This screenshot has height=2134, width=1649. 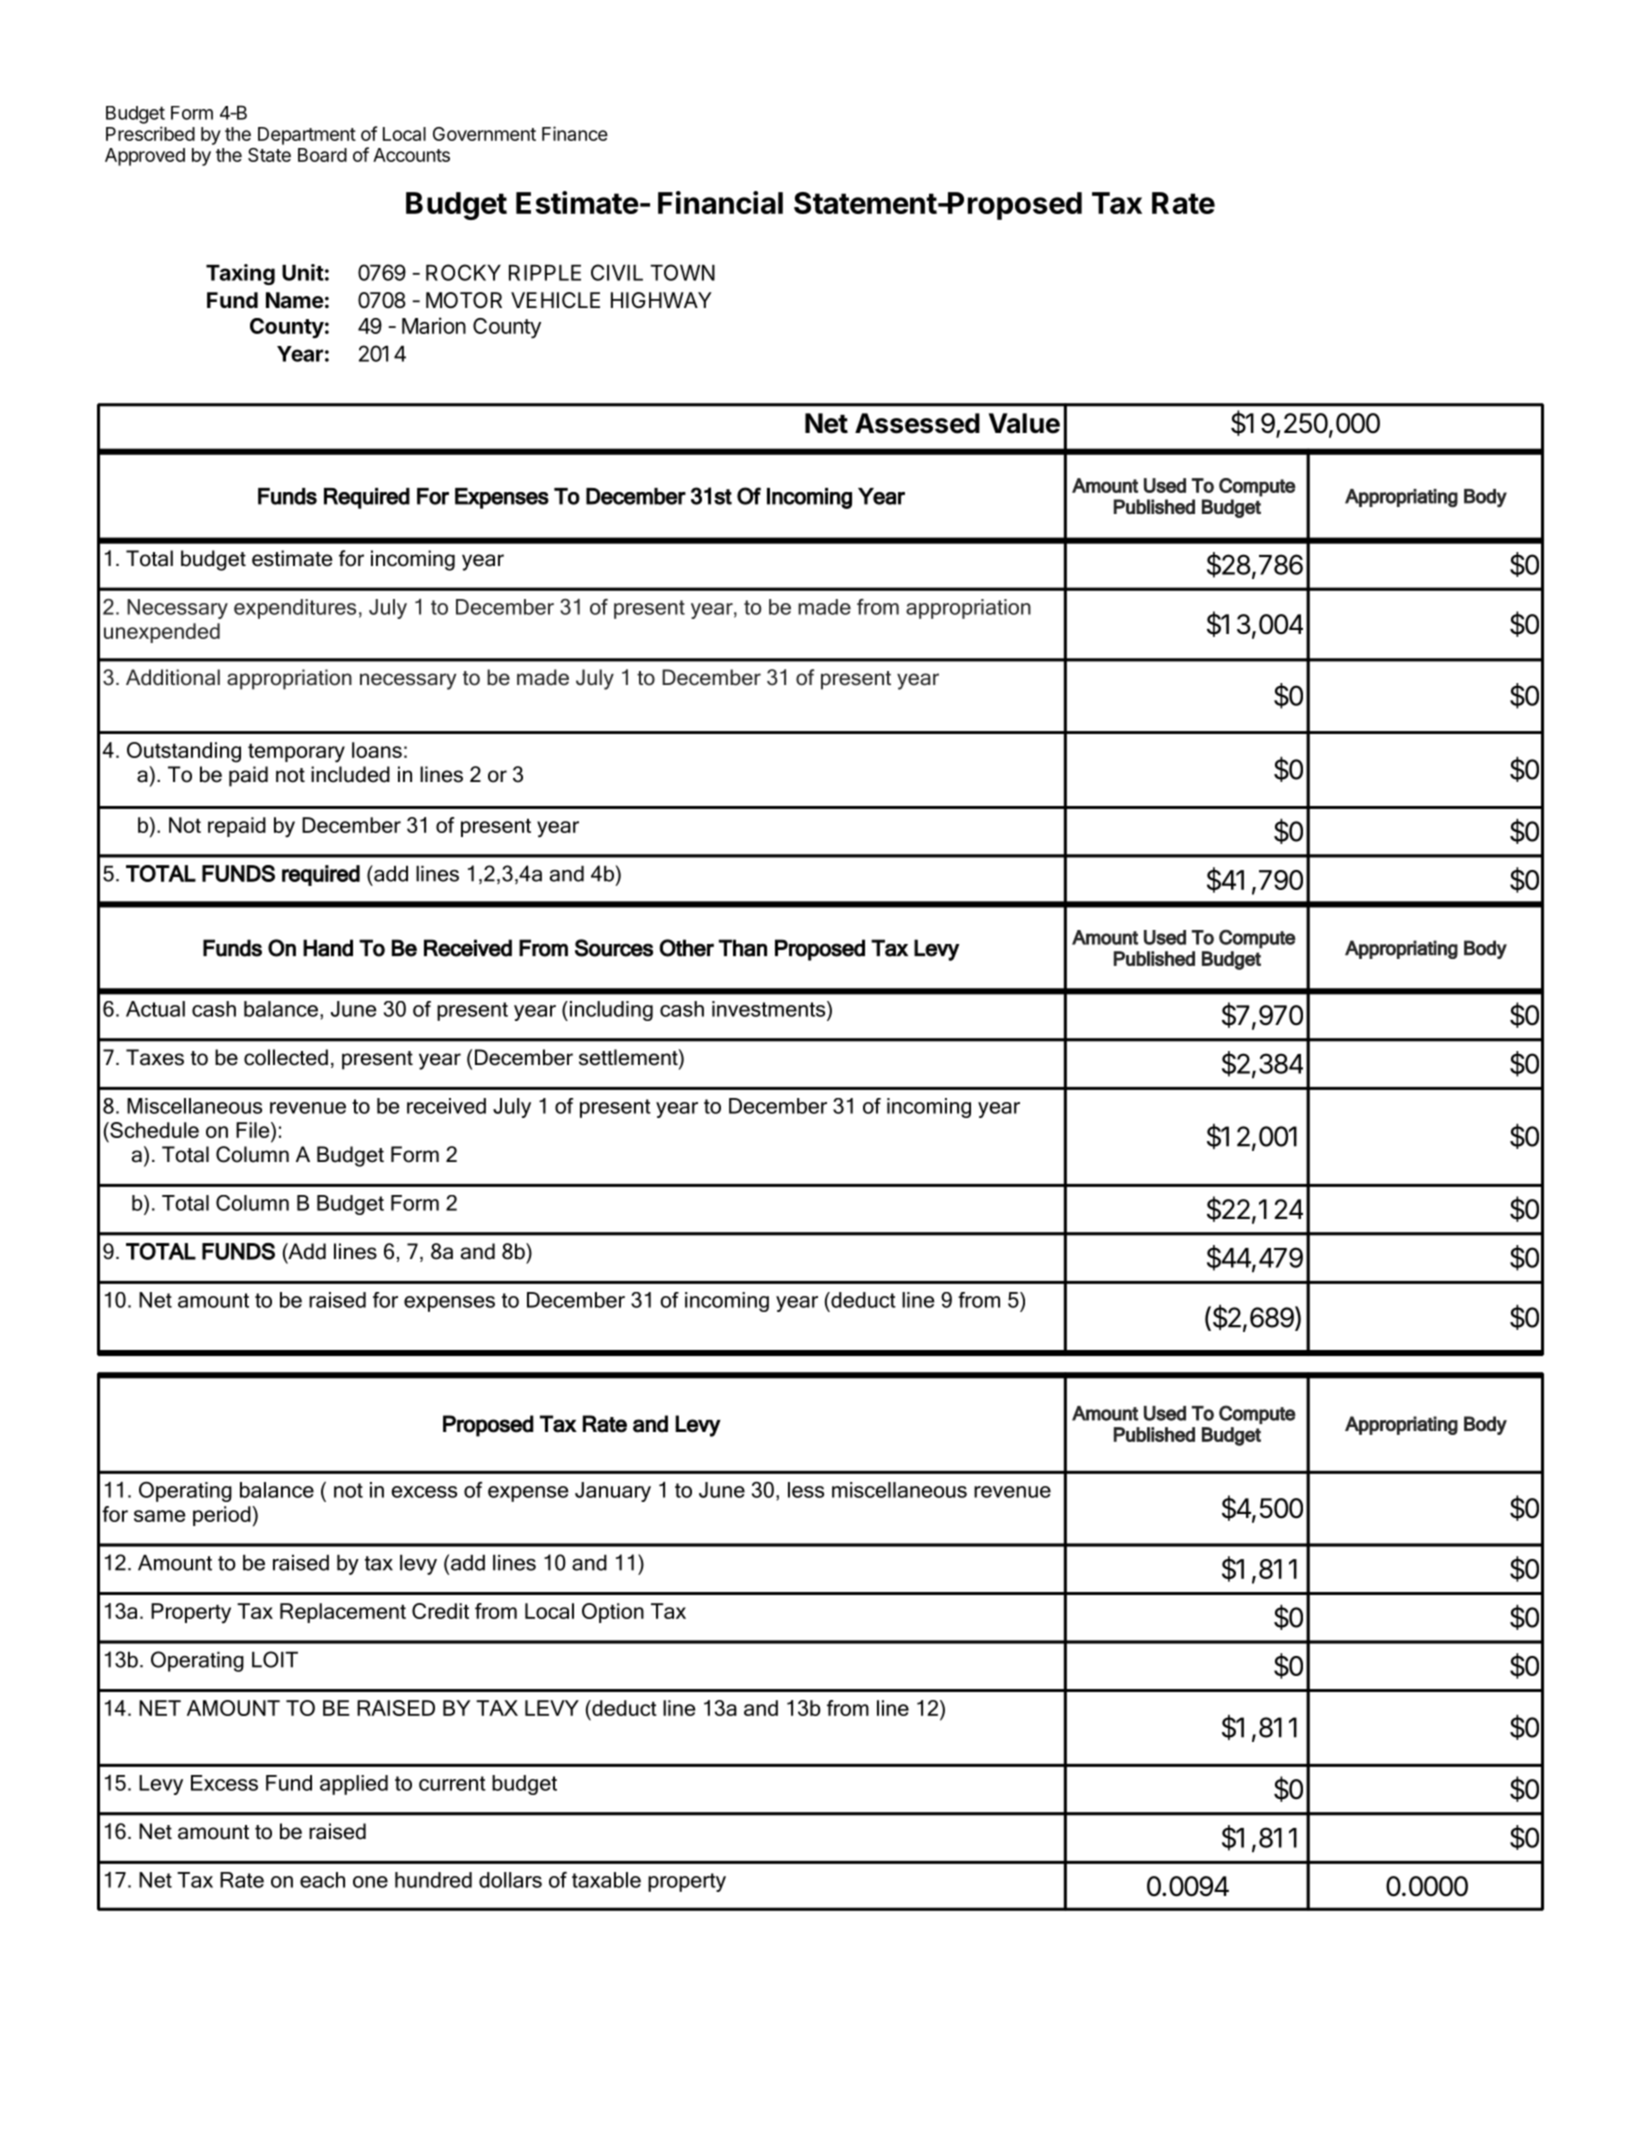 I want to click on Department, so click(x=307, y=136).
